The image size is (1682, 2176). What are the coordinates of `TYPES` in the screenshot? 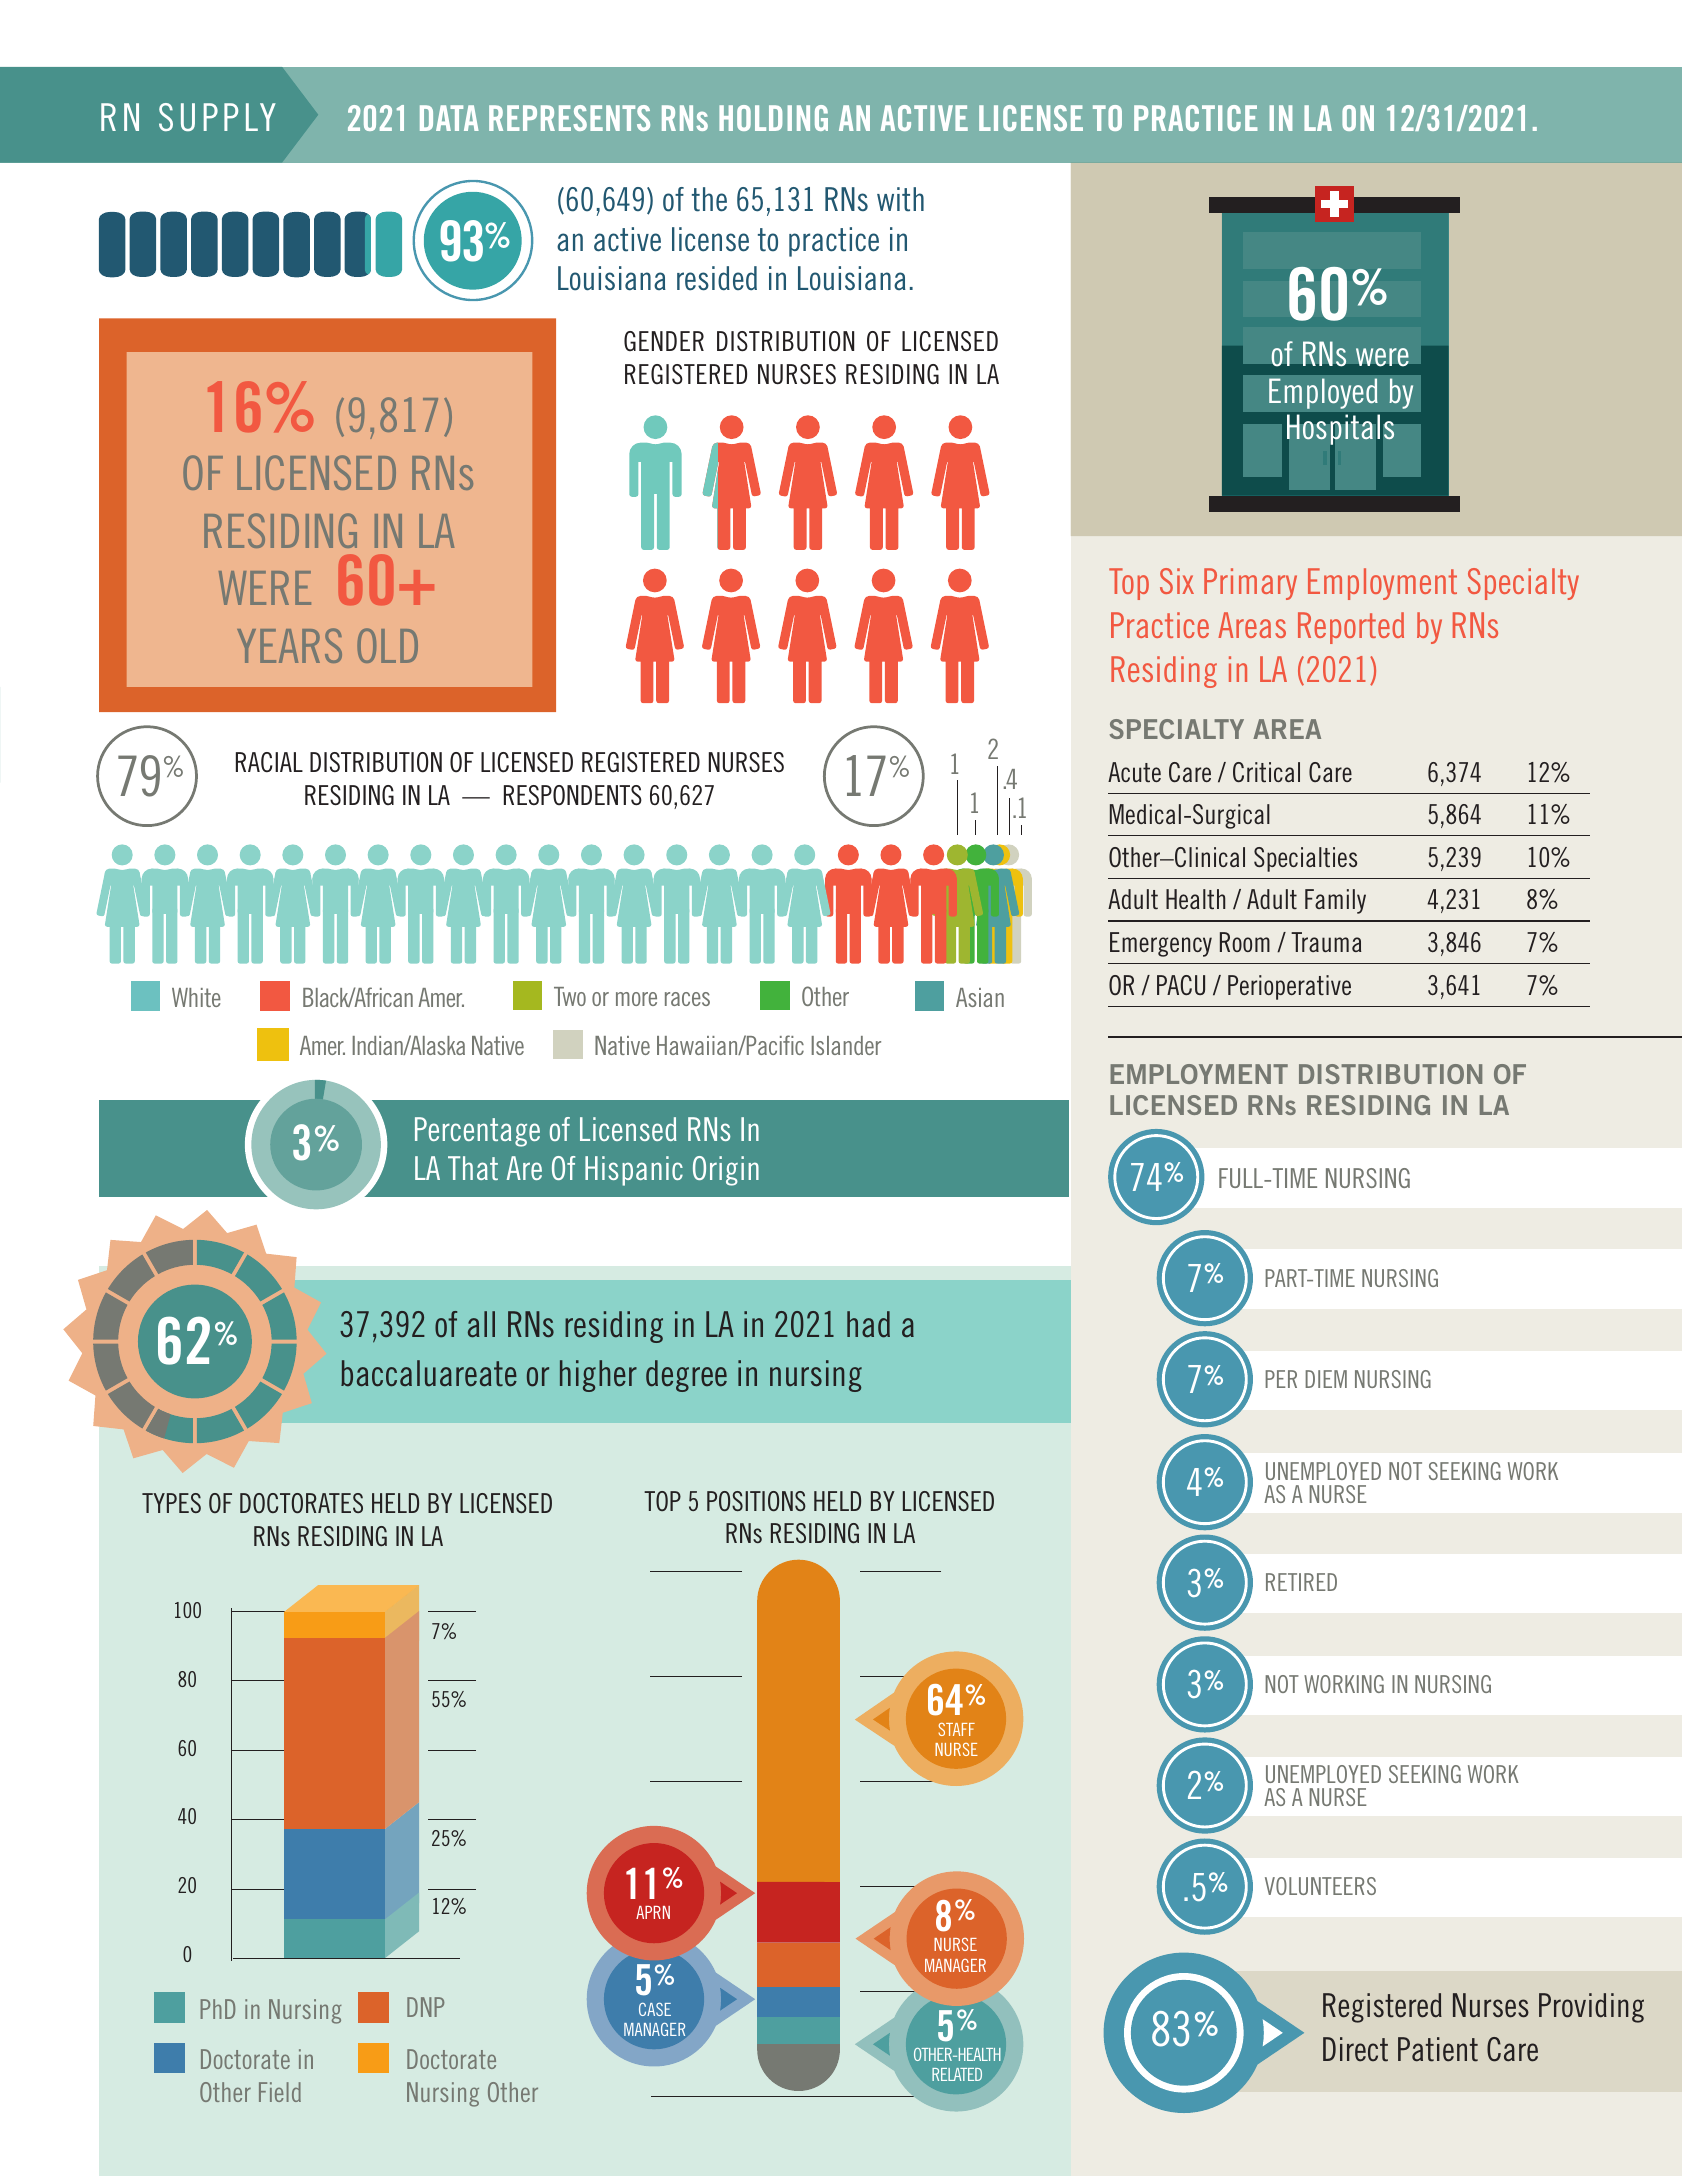 It's located at (171, 1503).
